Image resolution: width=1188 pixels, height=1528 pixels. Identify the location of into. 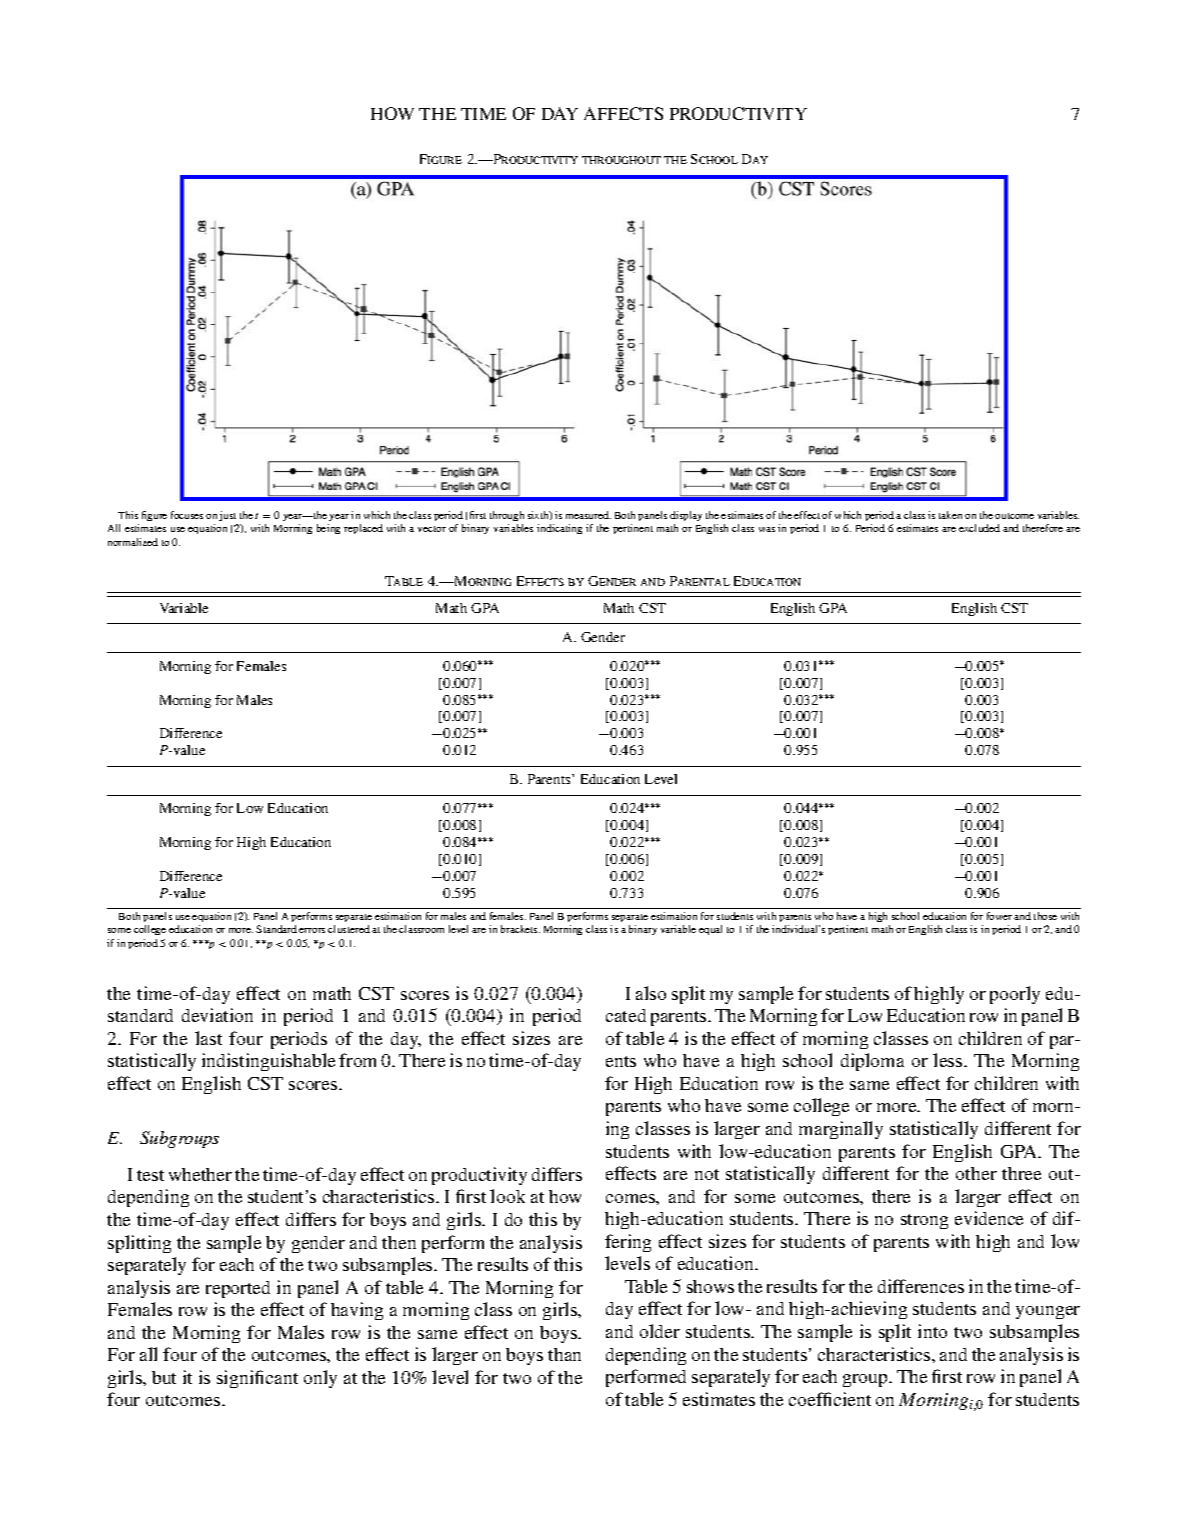
(932, 1331).
